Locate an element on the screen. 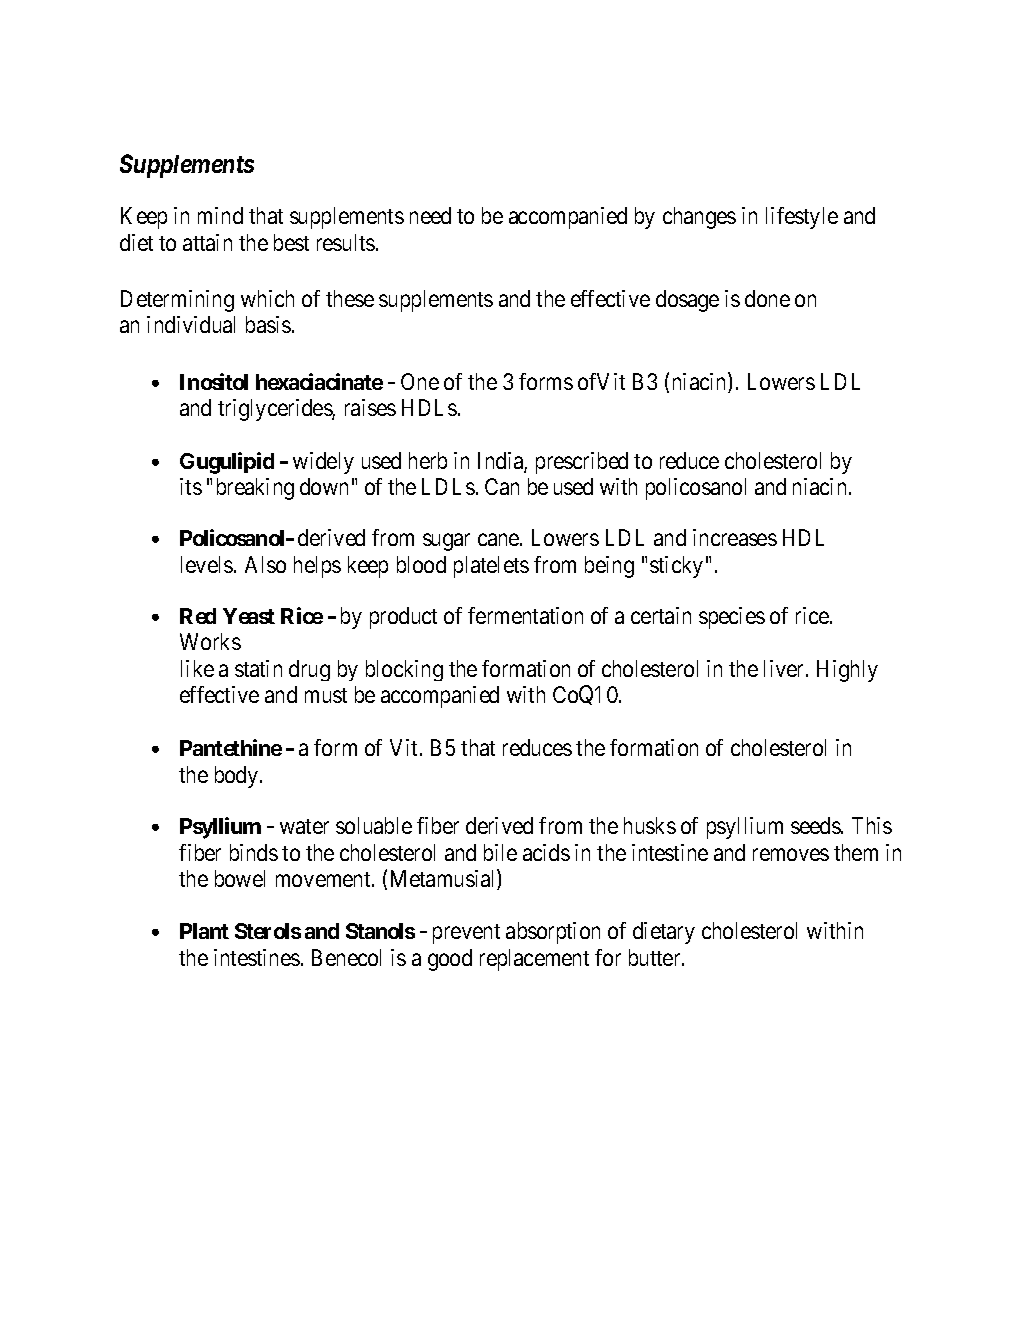 This screenshot has width=1031, height=1335. species is located at coordinates (732, 618).
